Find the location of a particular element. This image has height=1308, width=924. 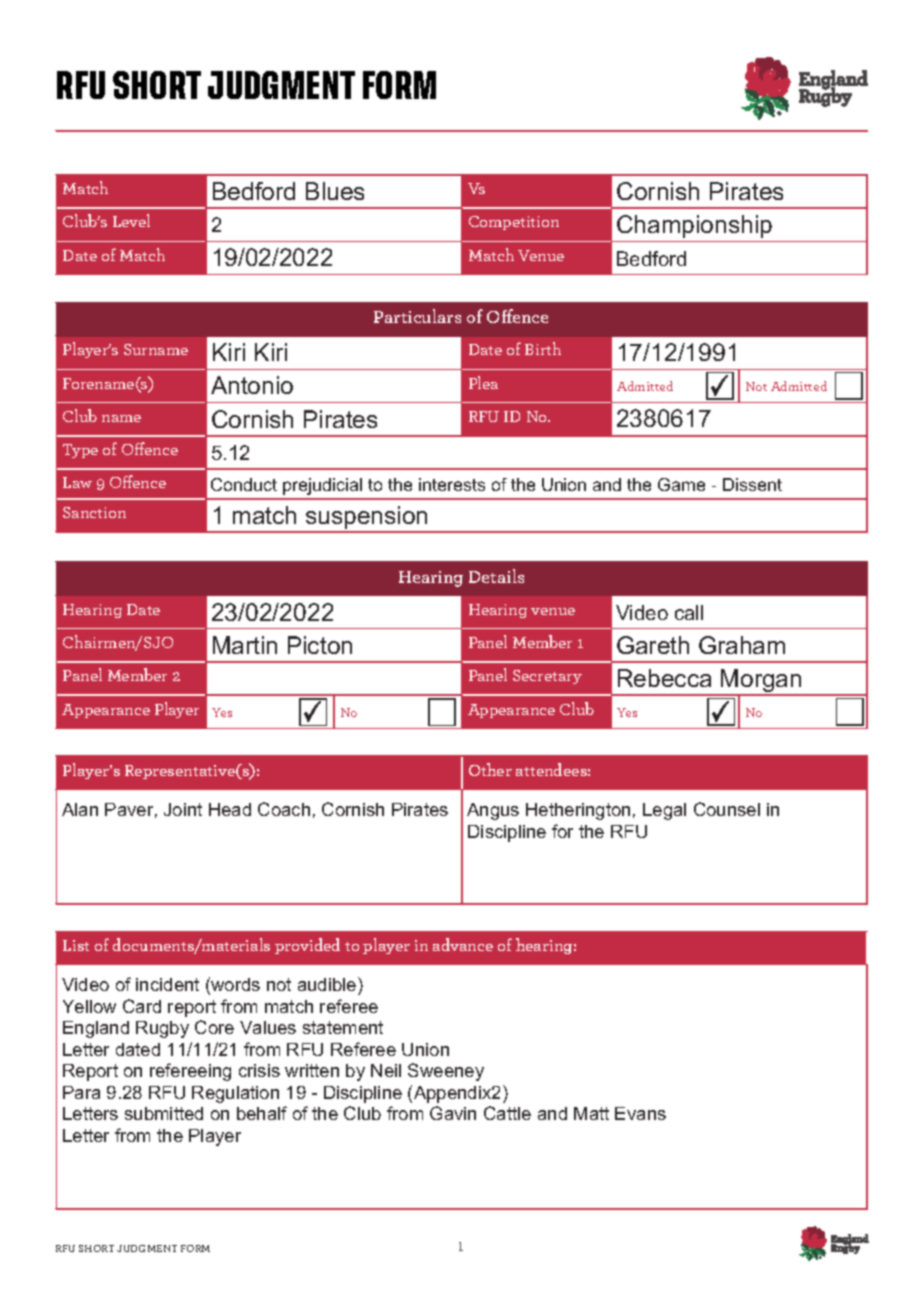

Legal is located at coordinates (664, 811).
